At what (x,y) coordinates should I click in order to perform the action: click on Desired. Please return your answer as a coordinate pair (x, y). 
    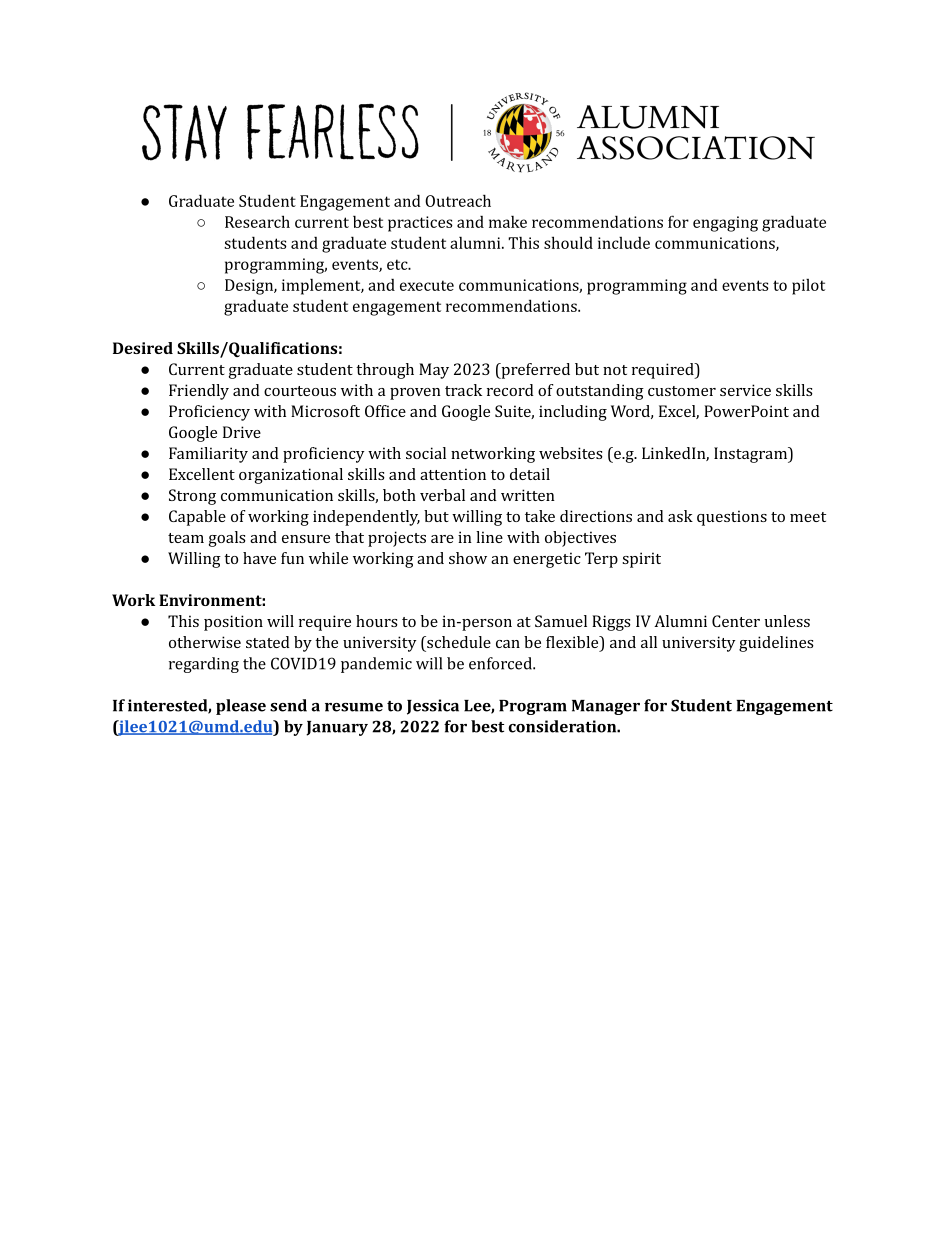
    Looking at the image, I should click on (143, 348).
